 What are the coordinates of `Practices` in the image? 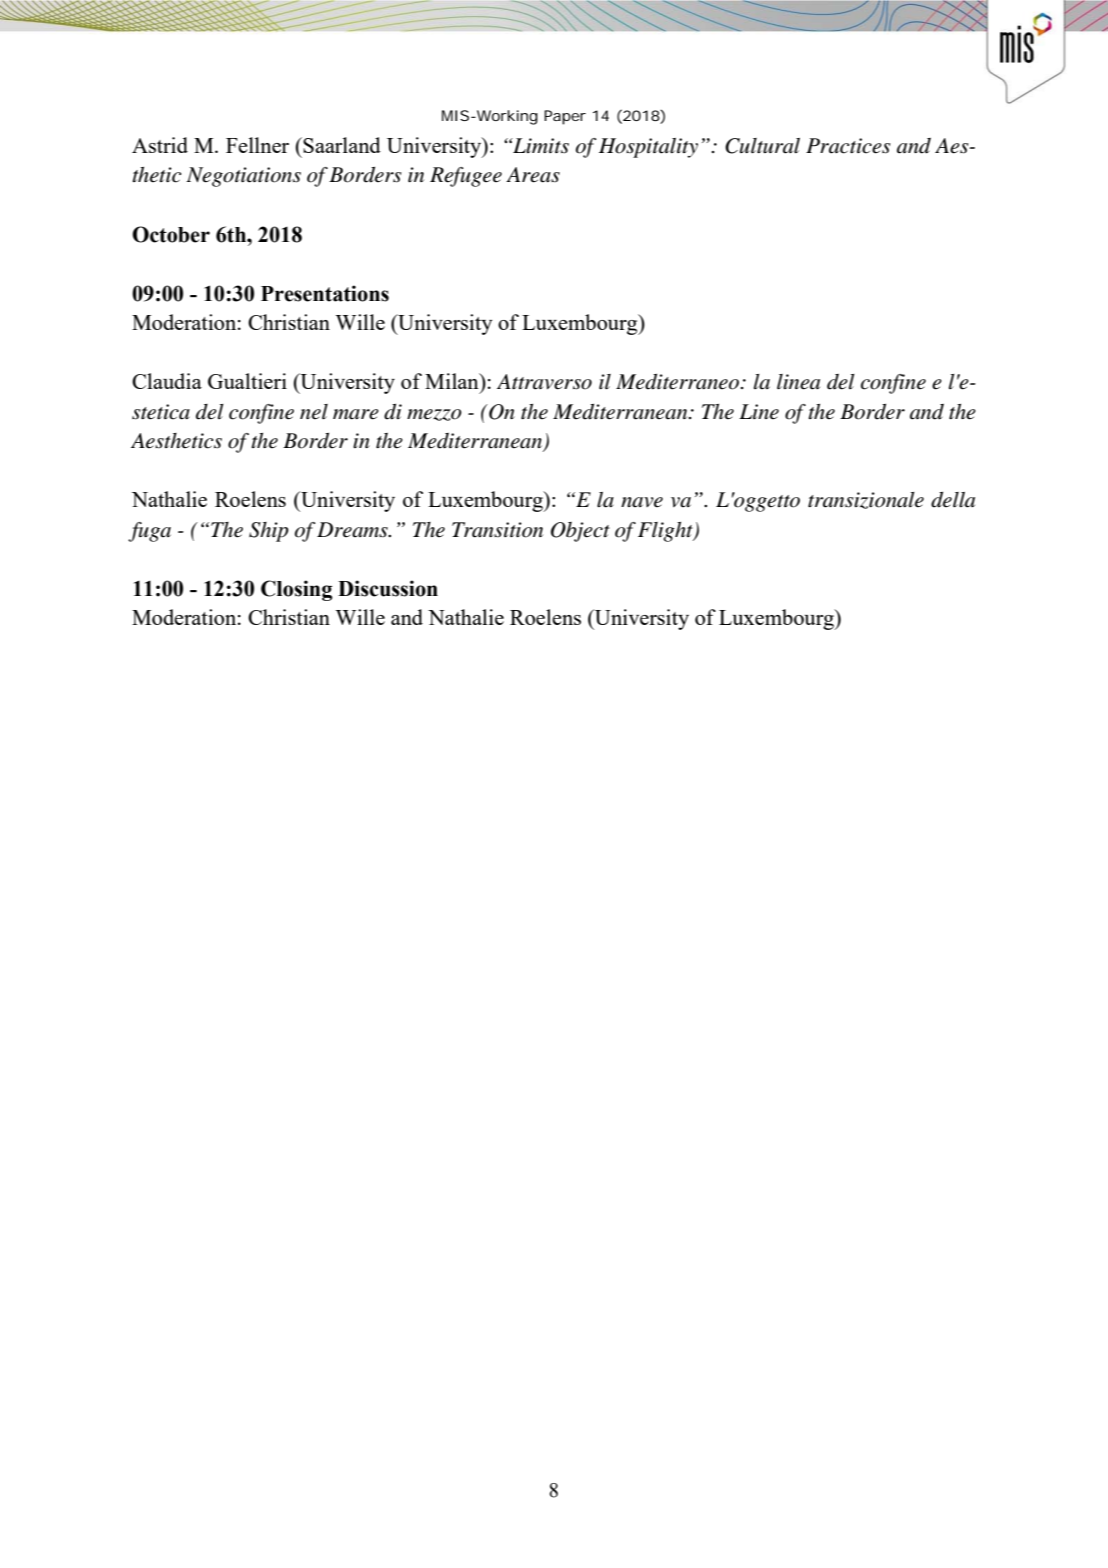 It's located at (848, 146).
